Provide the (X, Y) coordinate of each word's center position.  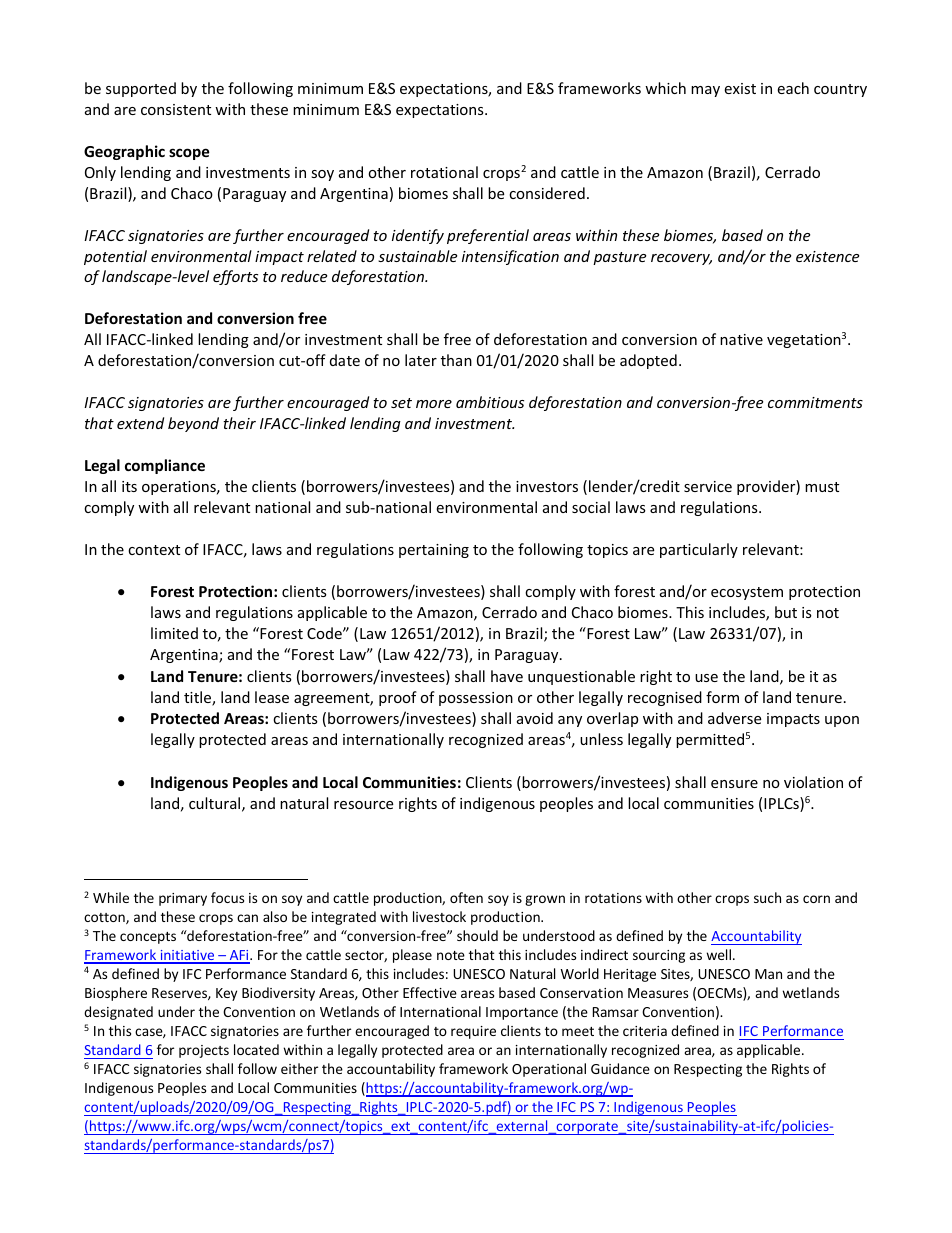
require (473, 1032)
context (154, 550)
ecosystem (747, 593)
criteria (645, 1031)
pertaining (434, 551)
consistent (176, 109)
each (793, 88)
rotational (444, 172)
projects (204, 1051)
